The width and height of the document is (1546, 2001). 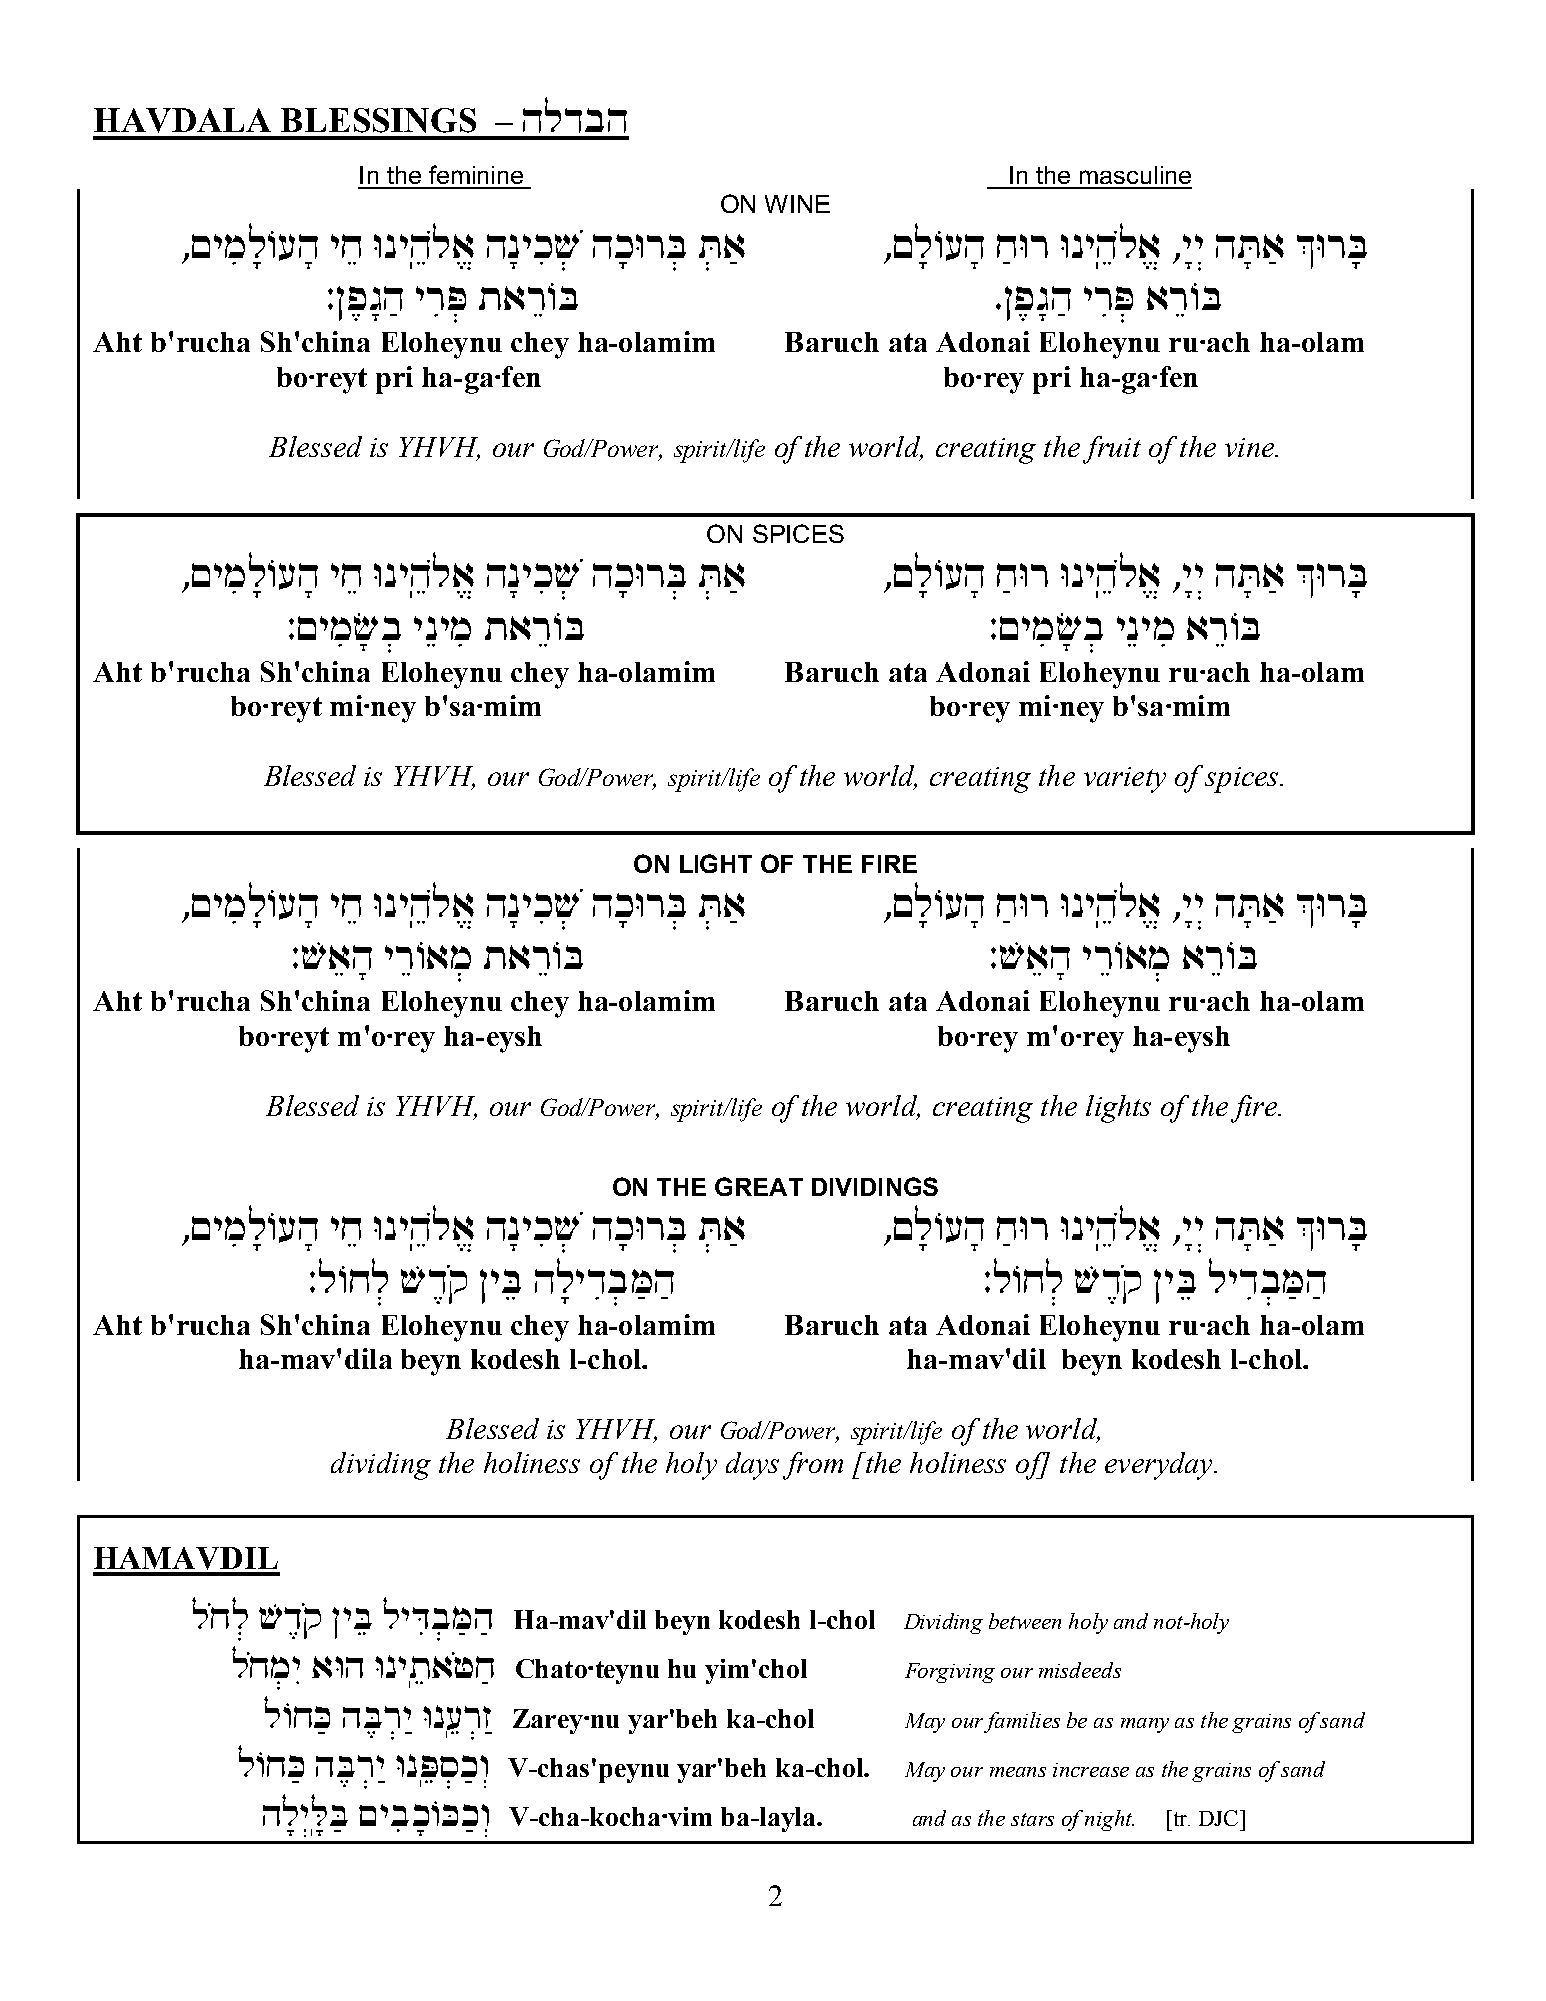 I want to click on days, so click(x=752, y=1466).
